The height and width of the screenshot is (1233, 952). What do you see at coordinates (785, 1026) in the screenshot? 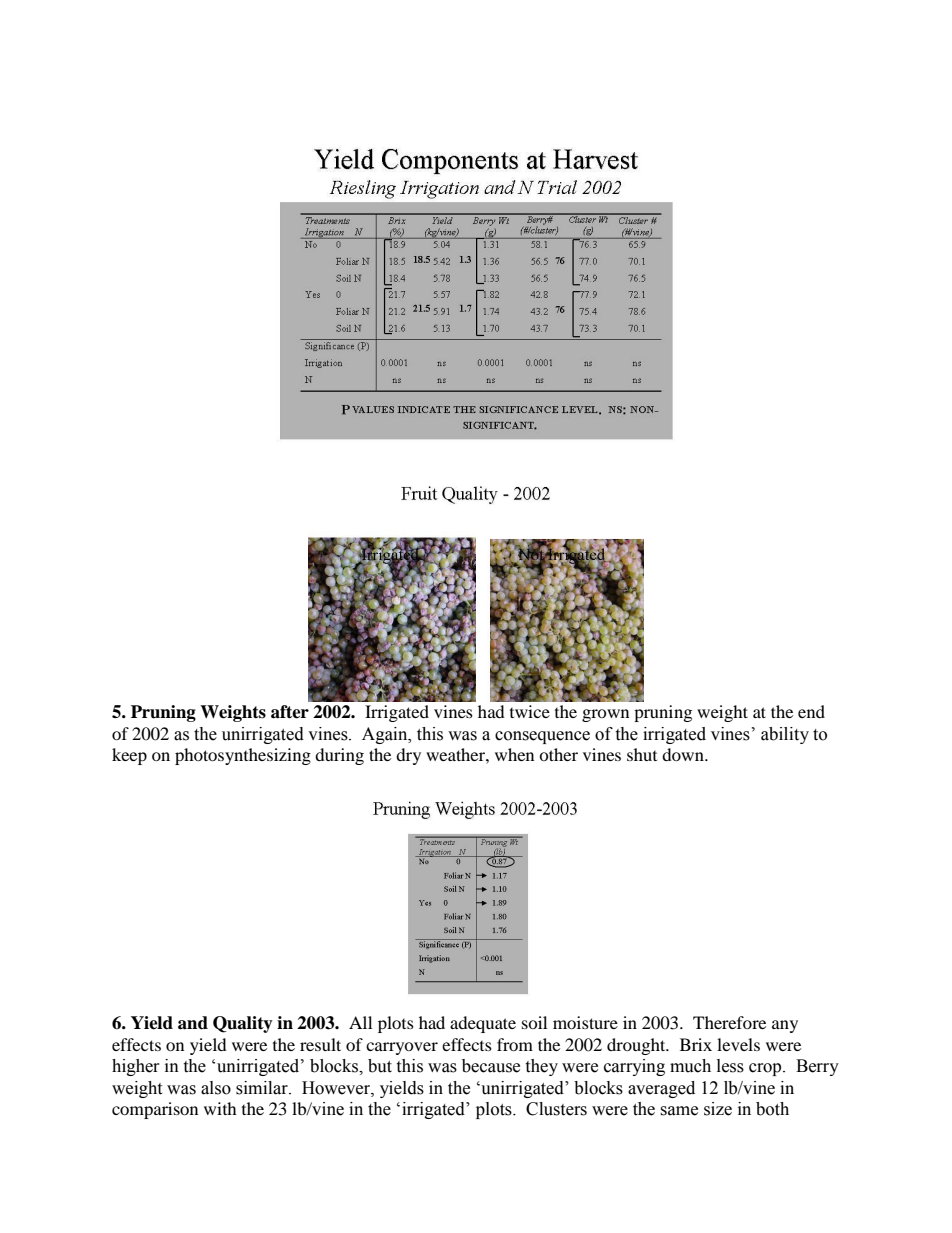
I see `any` at bounding box center [785, 1026].
